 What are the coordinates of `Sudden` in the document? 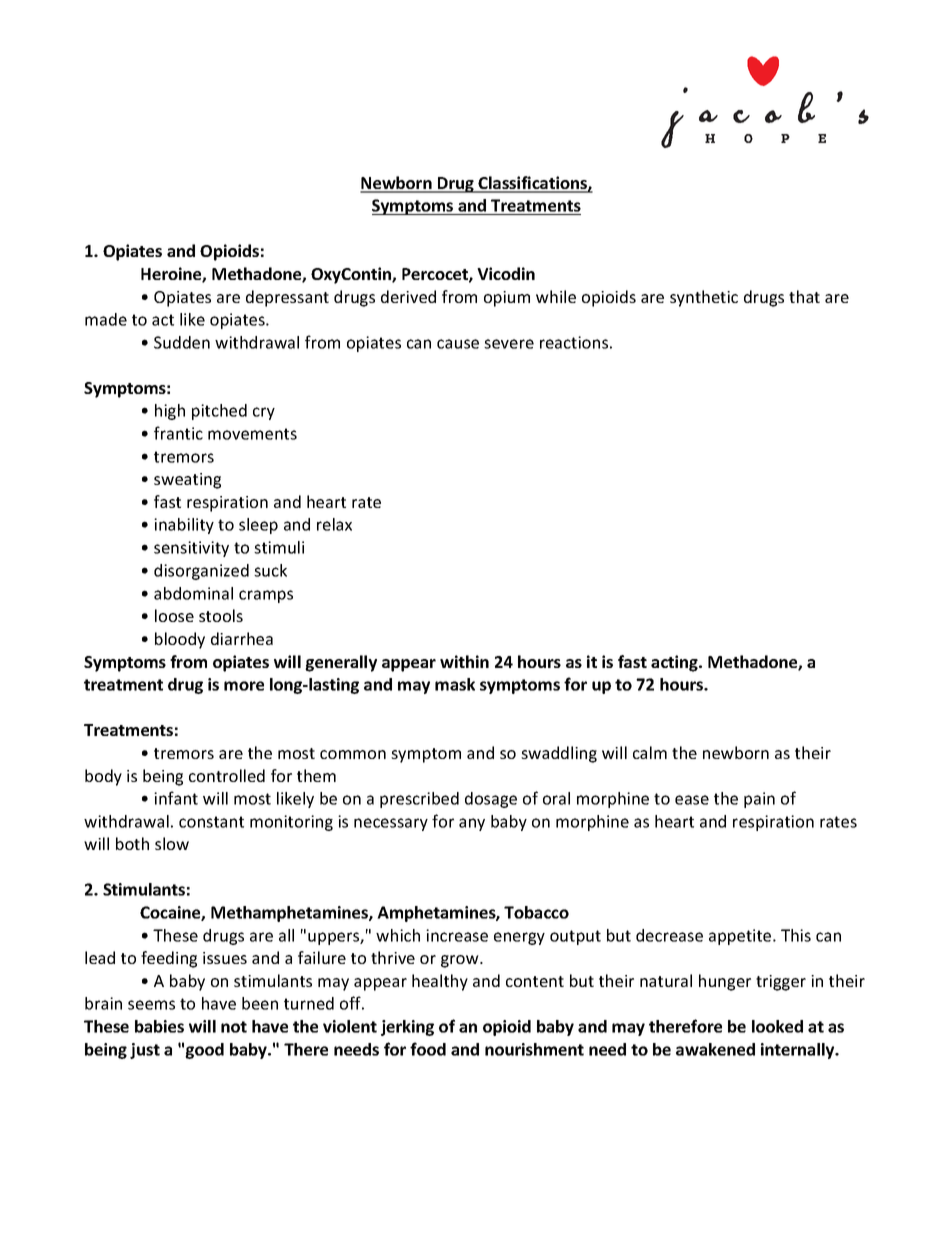 It's located at (182, 342).
